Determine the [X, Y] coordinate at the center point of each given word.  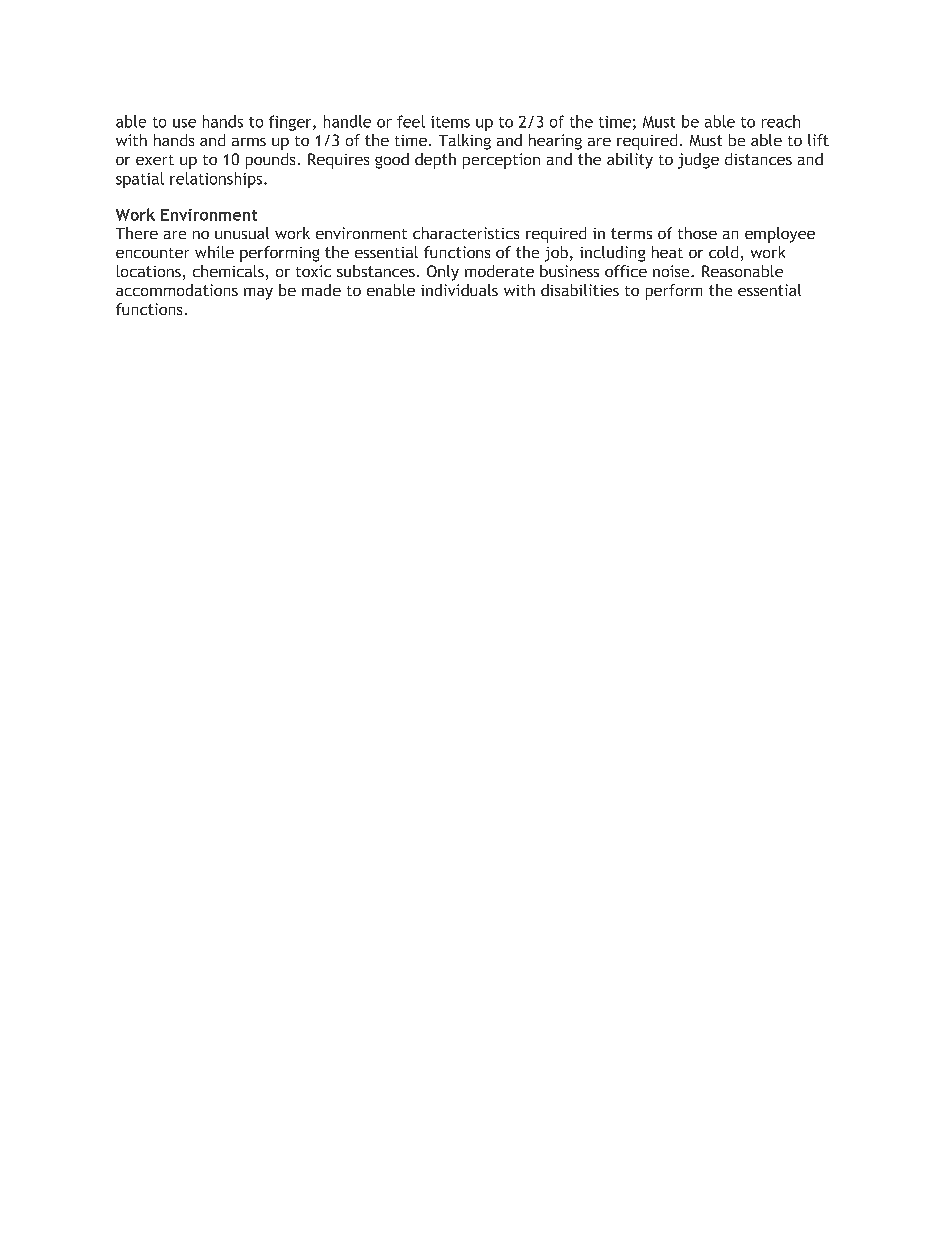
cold [723, 252]
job [556, 254]
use [184, 123]
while [214, 252]
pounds [270, 161]
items [450, 122]
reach [781, 121]
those [697, 233]
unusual [242, 233]
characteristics [466, 233]
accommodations [177, 290]
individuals [459, 290]
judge [698, 161]
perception [501, 161]
